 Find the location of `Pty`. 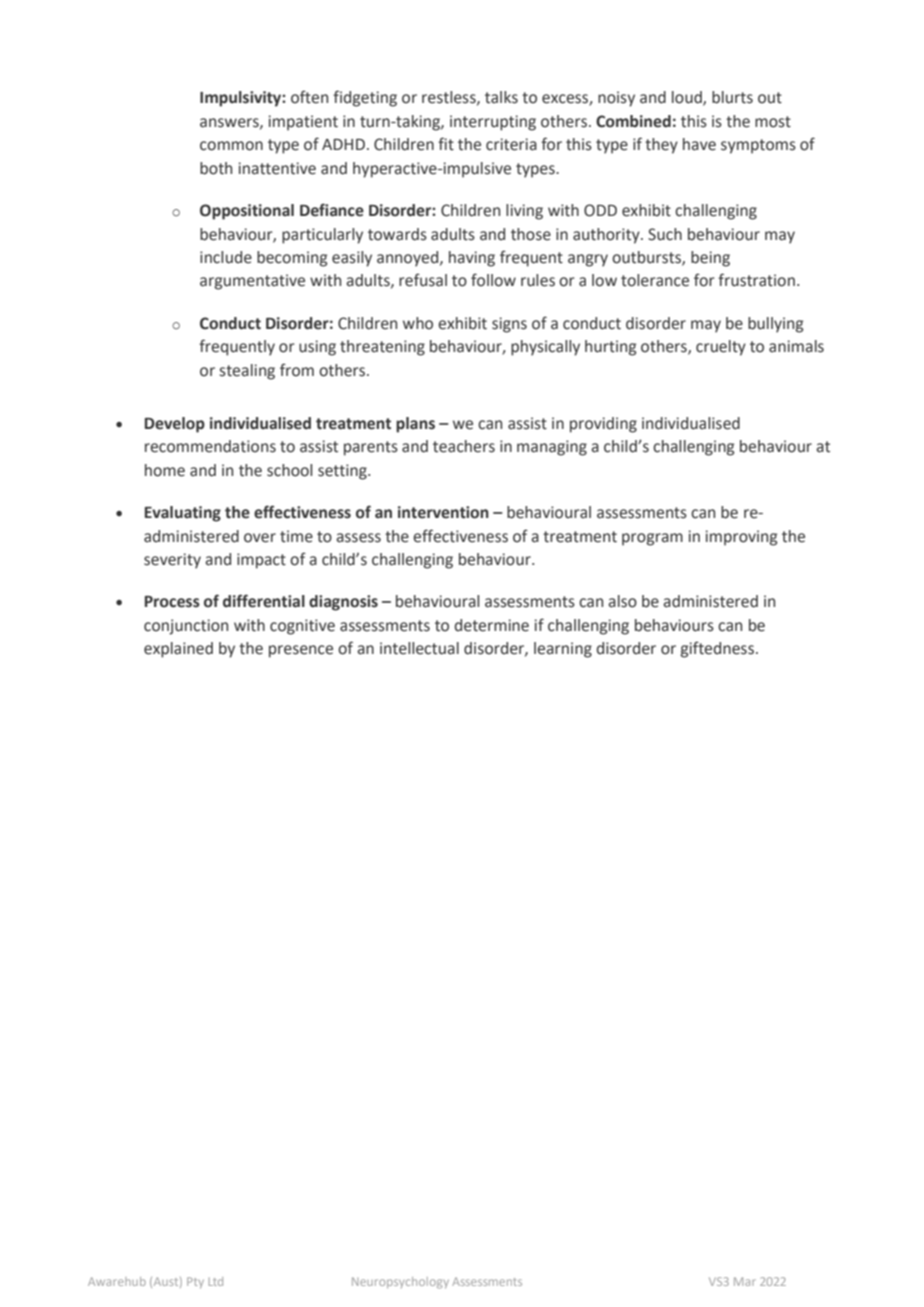

Pty is located at coordinates (195, 1282).
